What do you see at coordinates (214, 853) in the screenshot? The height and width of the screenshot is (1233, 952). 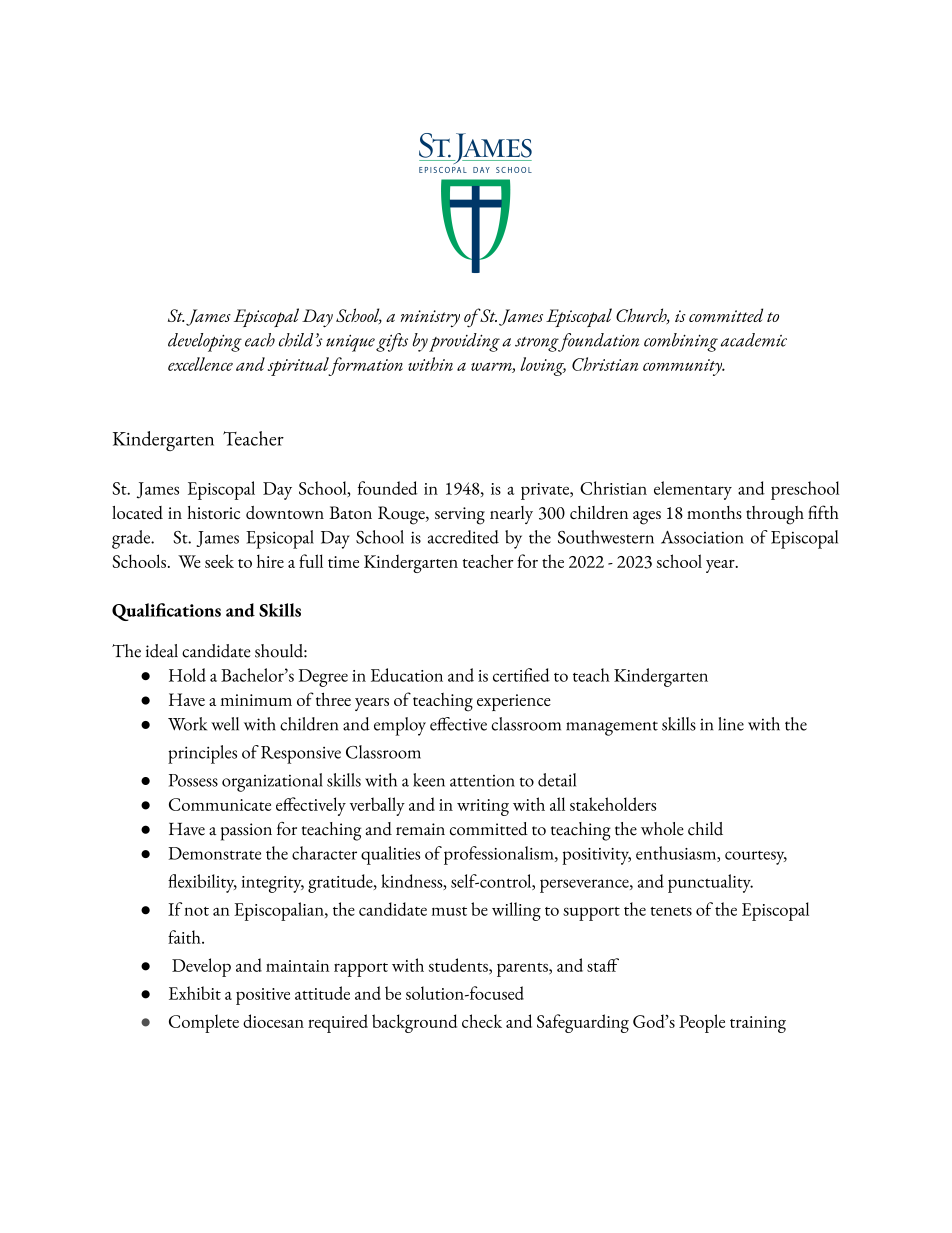 I see `Demonstrate` at bounding box center [214, 853].
